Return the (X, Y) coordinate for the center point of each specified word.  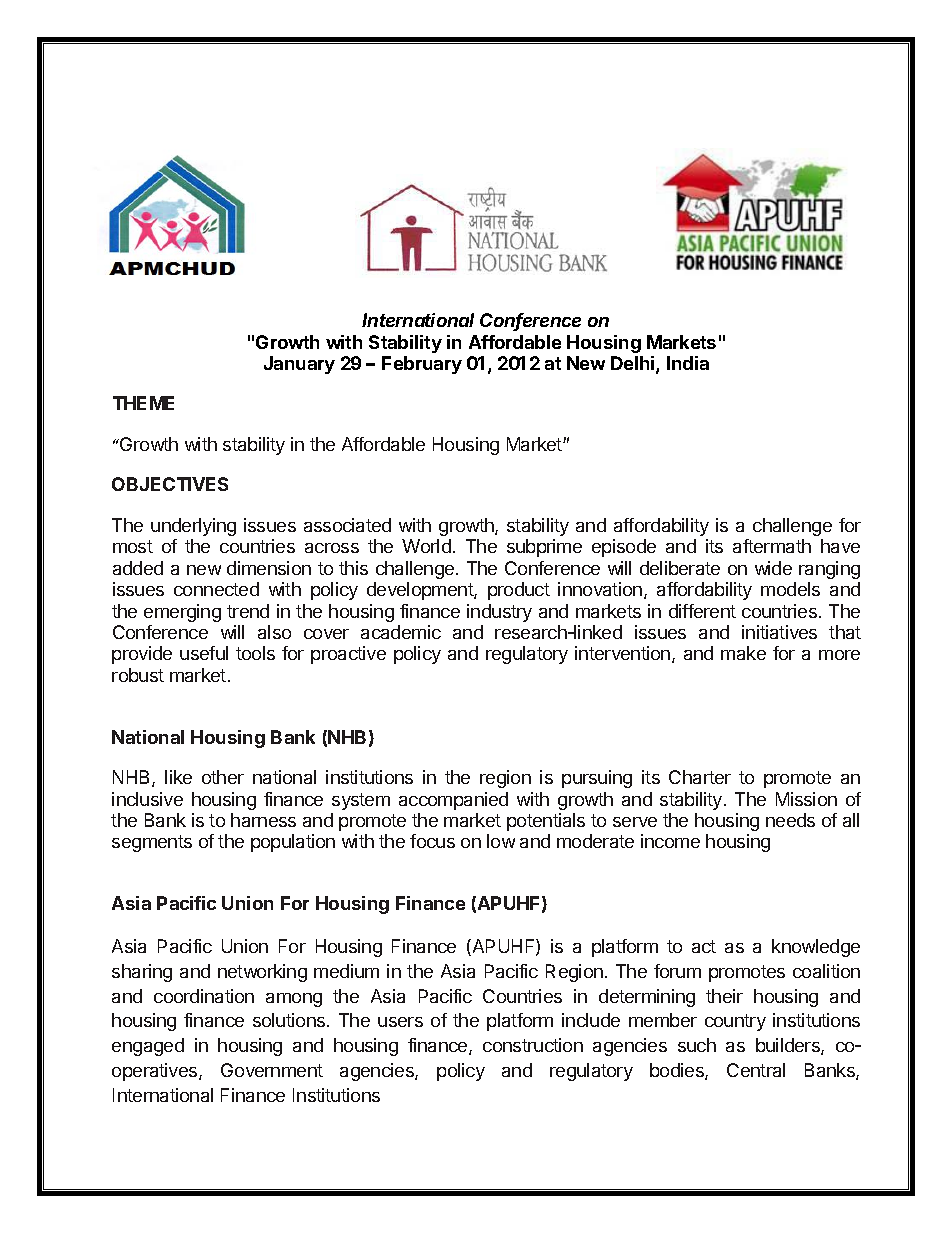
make (743, 653)
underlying (193, 527)
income (670, 841)
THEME (143, 403)
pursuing (597, 779)
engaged (148, 1047)
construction (533, 1045)
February (422, 365)
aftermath (772, 546)
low (501, 841)
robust (138, 675)
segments (152, 843)
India (688, 363)
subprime (544, 548)
